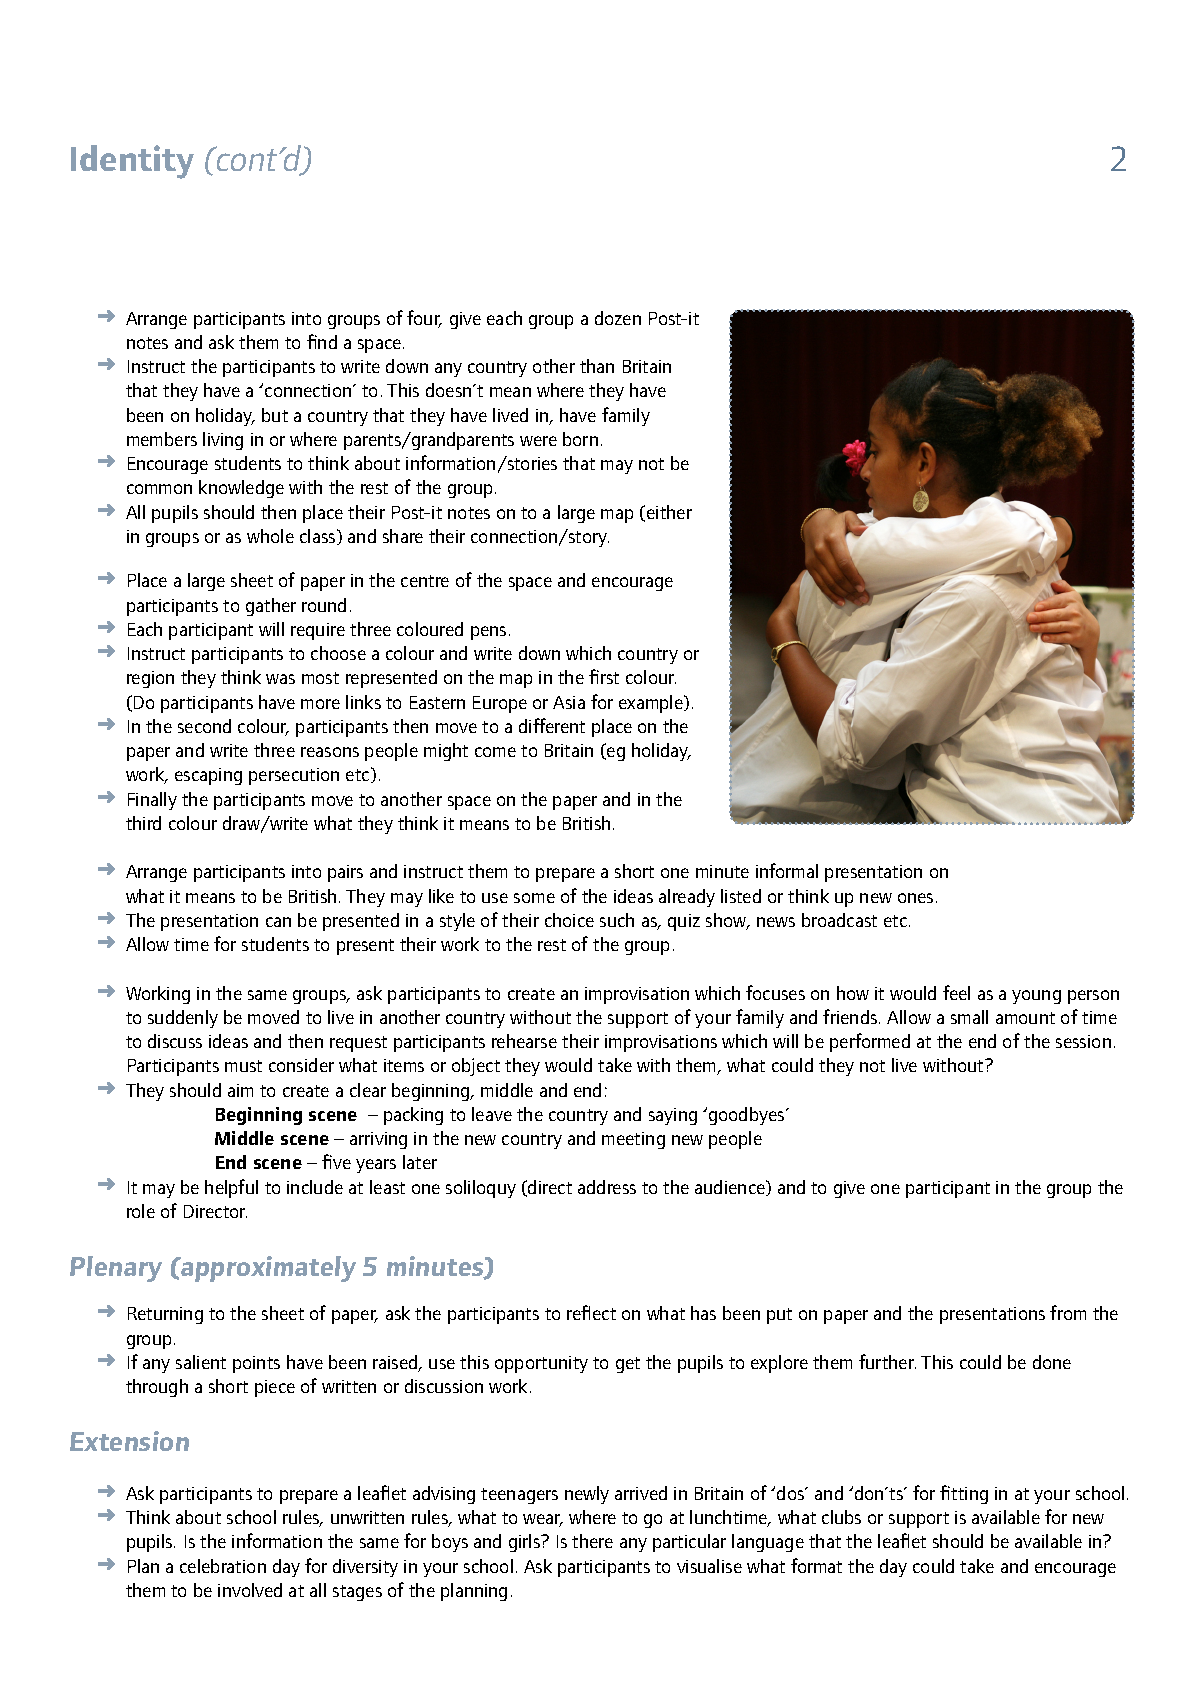  Describe the element at coordinates (278, 922) in the page. I see `can` at that location.
